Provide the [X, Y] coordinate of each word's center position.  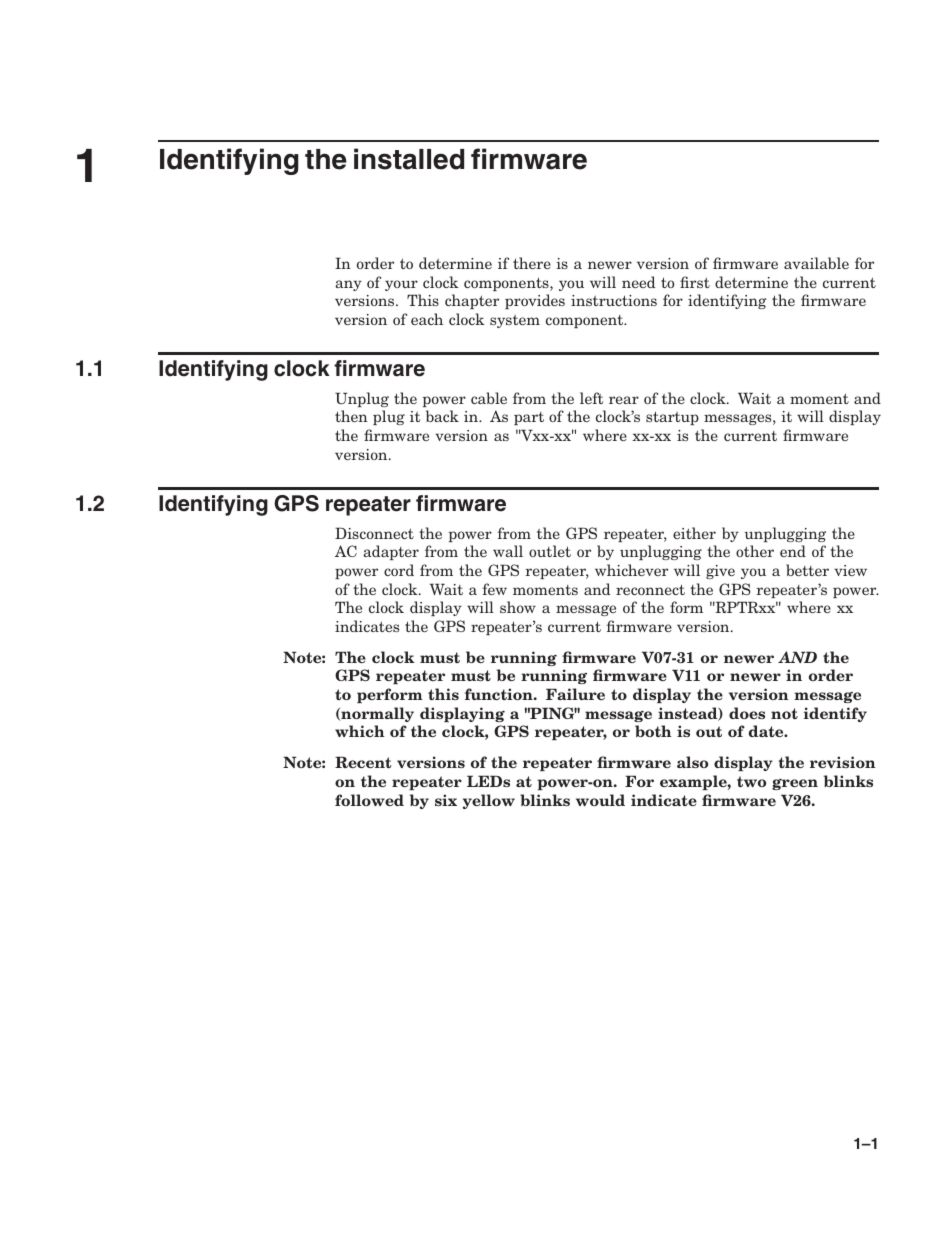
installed [409, 159]
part [529, 418]
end [793, 551]
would [600, 800]
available [816, 263]
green [795, 784]
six [446, 800]
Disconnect [374, 533]
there [532, 263]
